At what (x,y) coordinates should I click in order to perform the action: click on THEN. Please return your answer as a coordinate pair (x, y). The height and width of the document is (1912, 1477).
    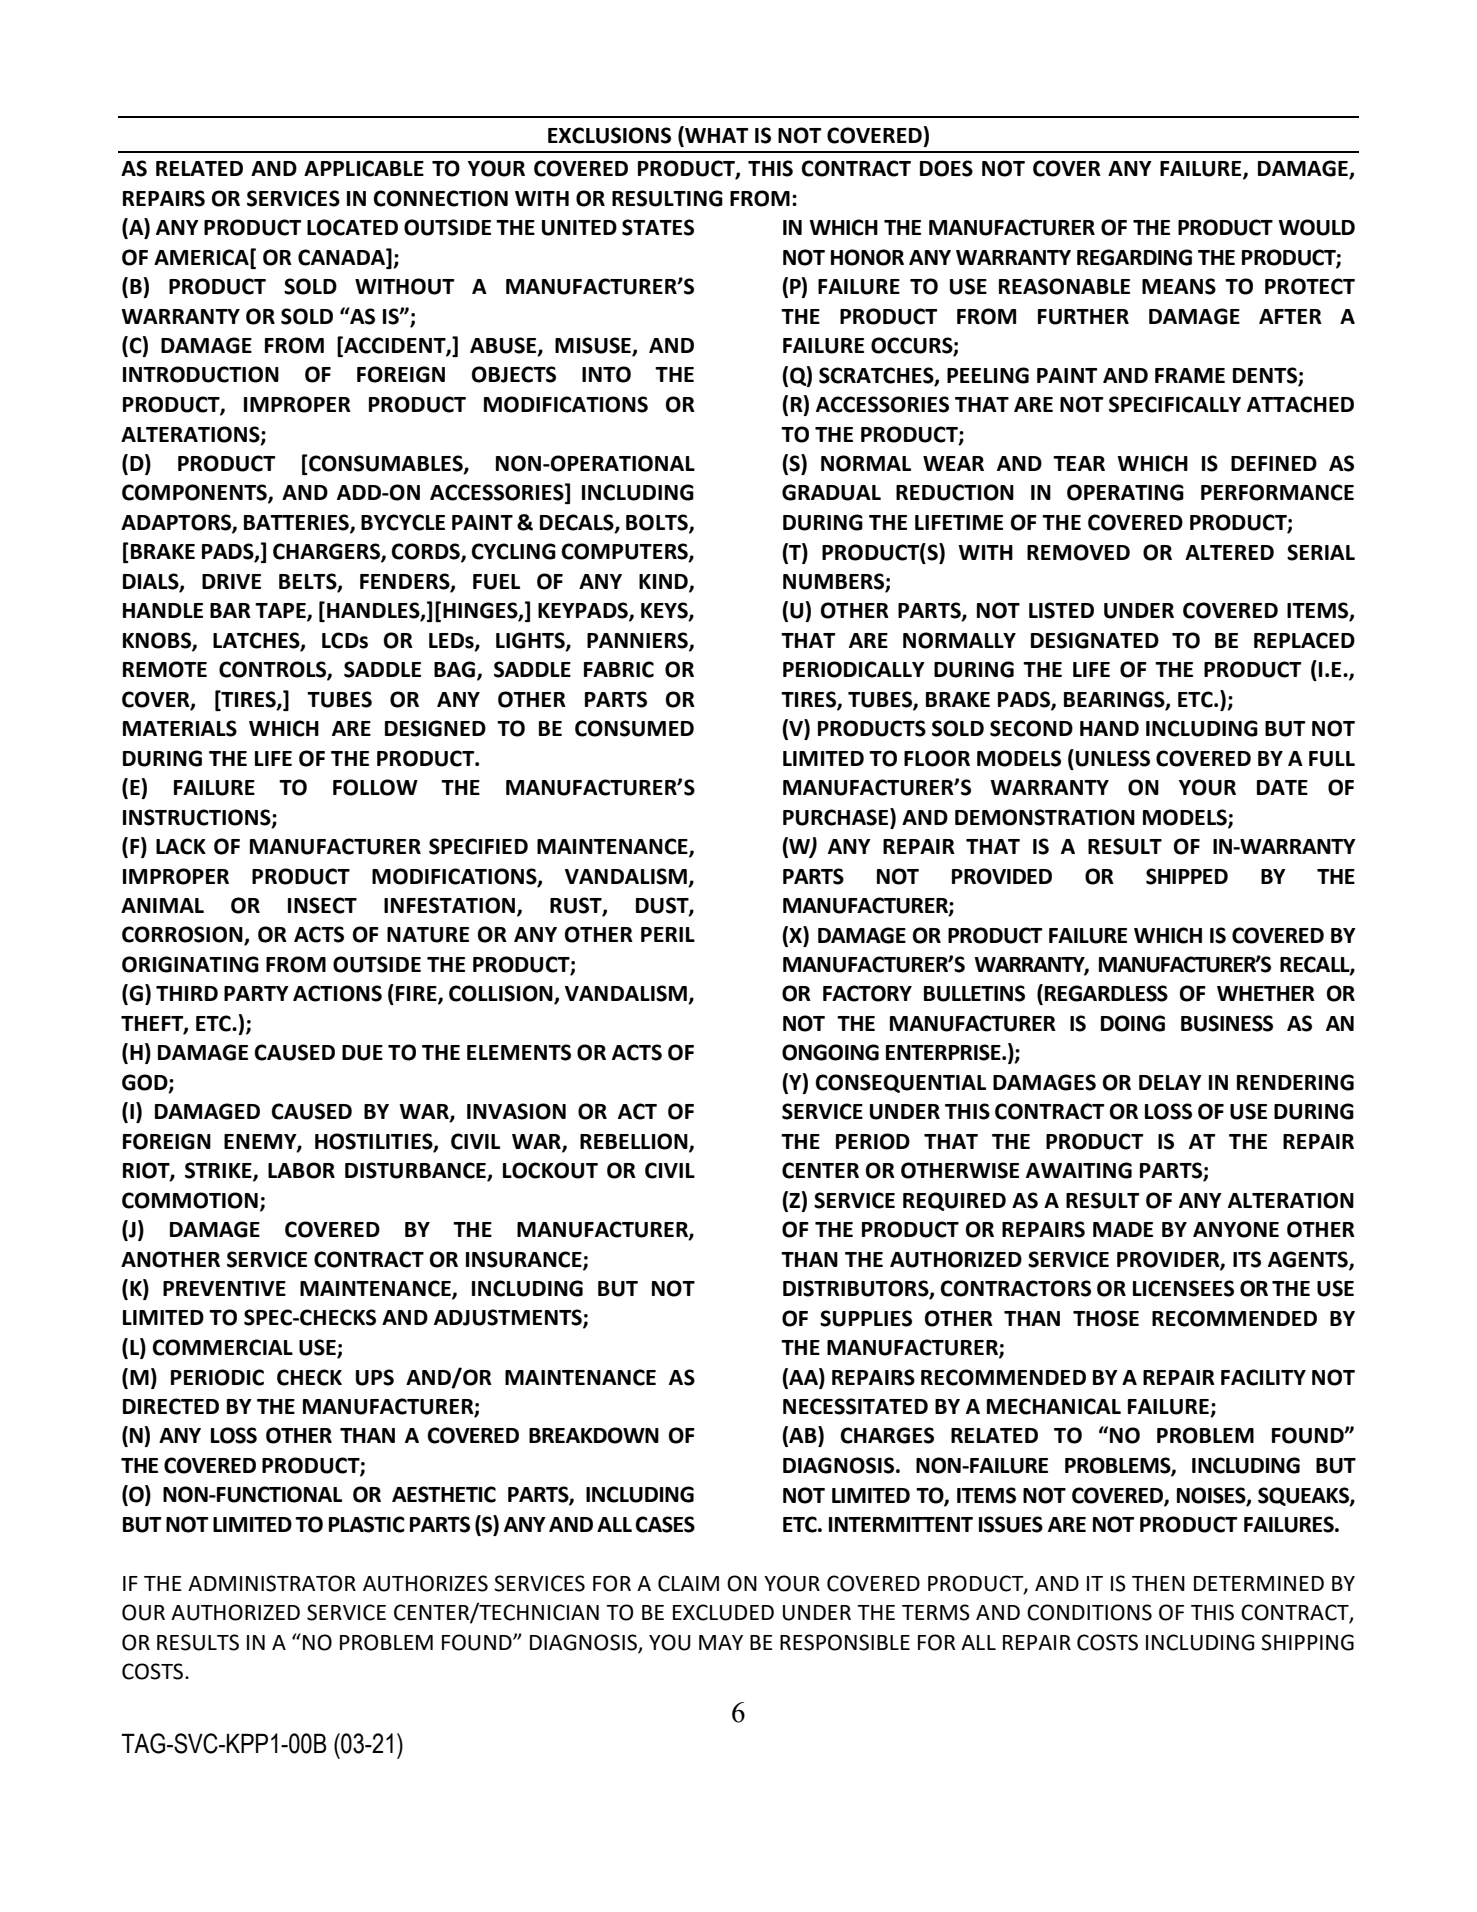
    Looking at the image, I should click on (1158, 1583).
